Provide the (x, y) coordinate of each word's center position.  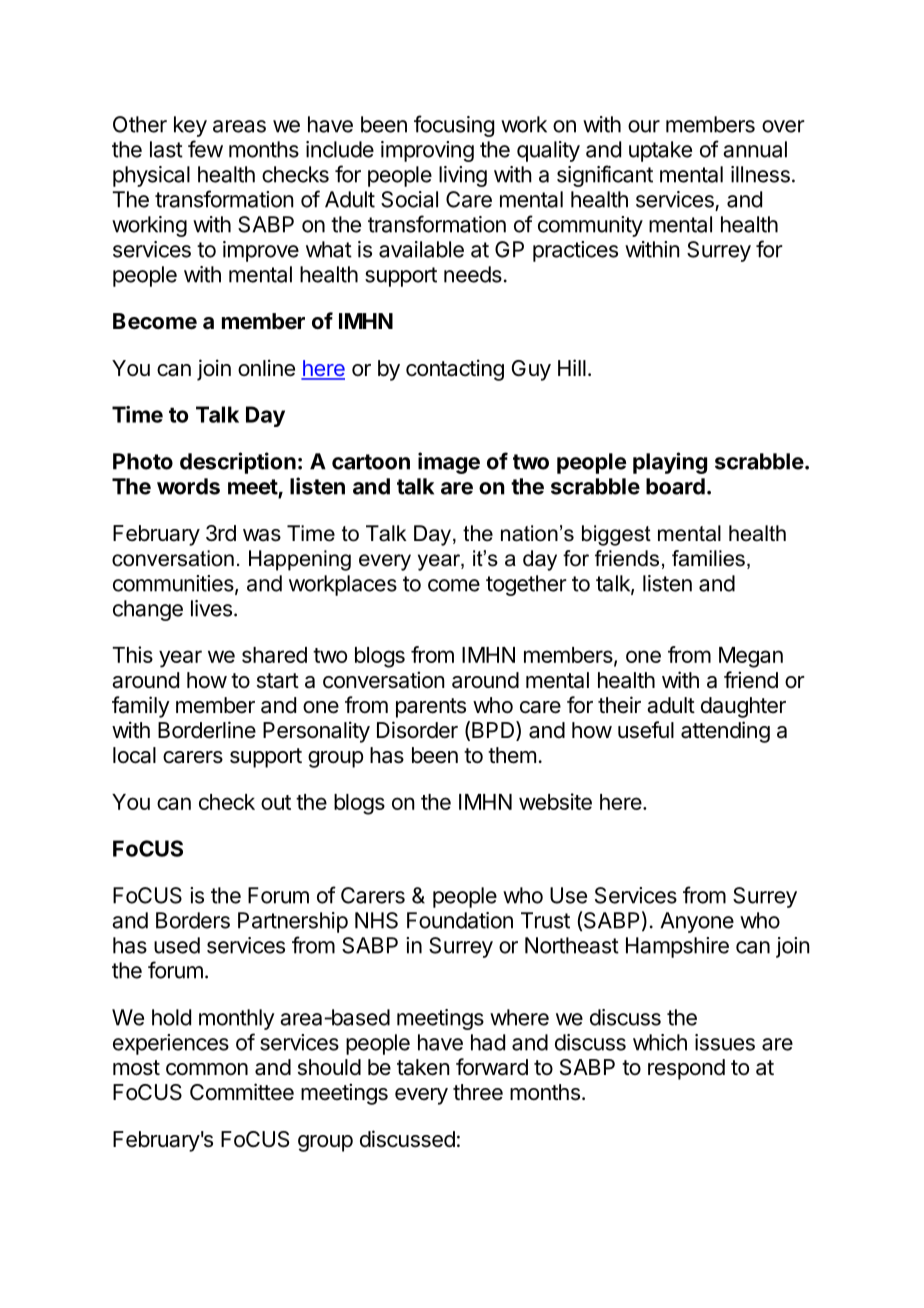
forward (492, 1067)
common (207, 1069)
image (449, 463)
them (512, 755)
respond (686, 1069)
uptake (660, 151)
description (238, 463)
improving (427, 151)
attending (725, 732)
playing (670, 463)
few (205, 149)
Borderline (207, 730)
